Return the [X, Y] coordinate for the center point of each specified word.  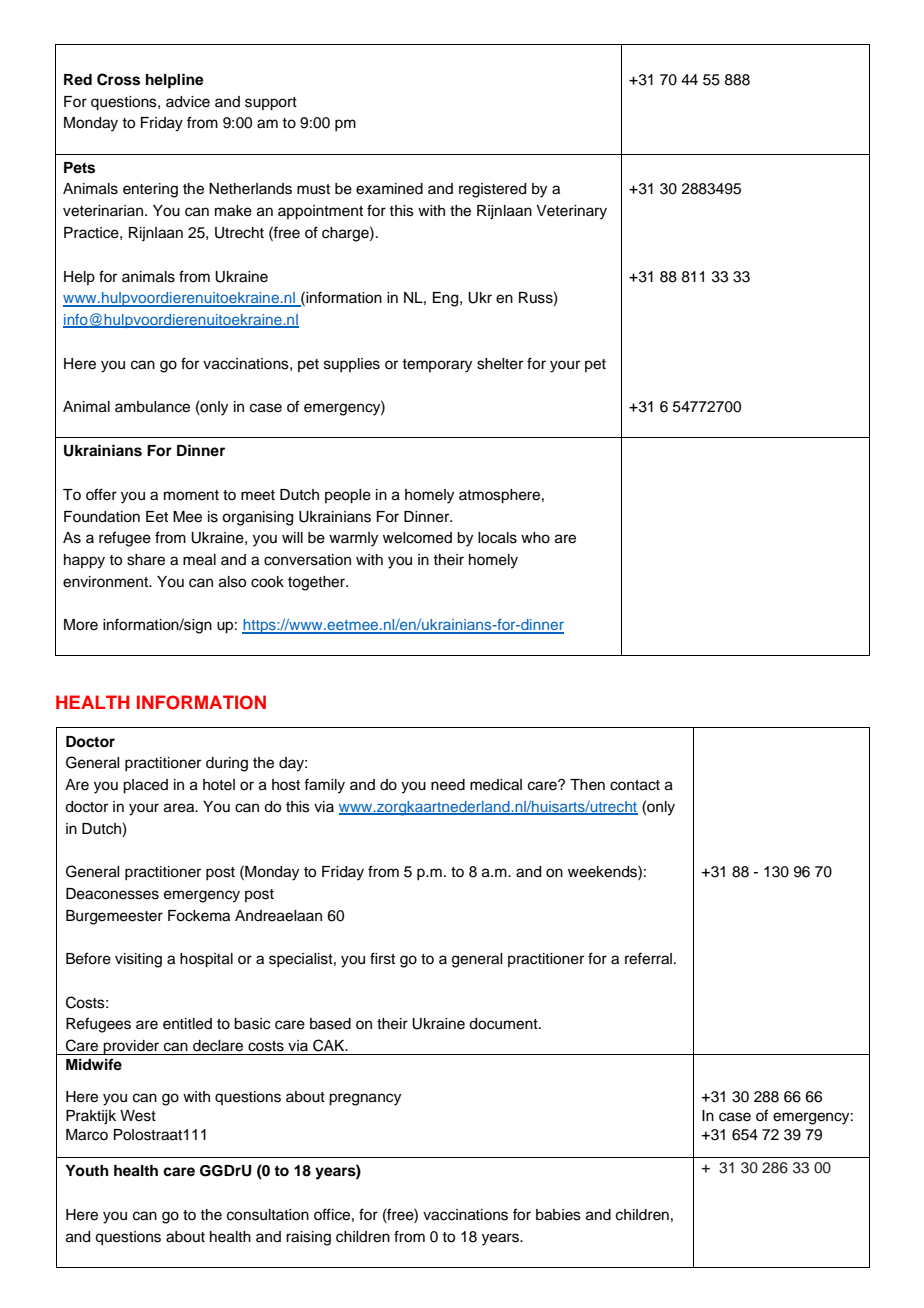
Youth [87, 1170]
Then [587, 785]
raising [308, 1238]
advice [188, 102]
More [81, 625]
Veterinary [571, 212]
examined [389, 189]
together [317, 583]
